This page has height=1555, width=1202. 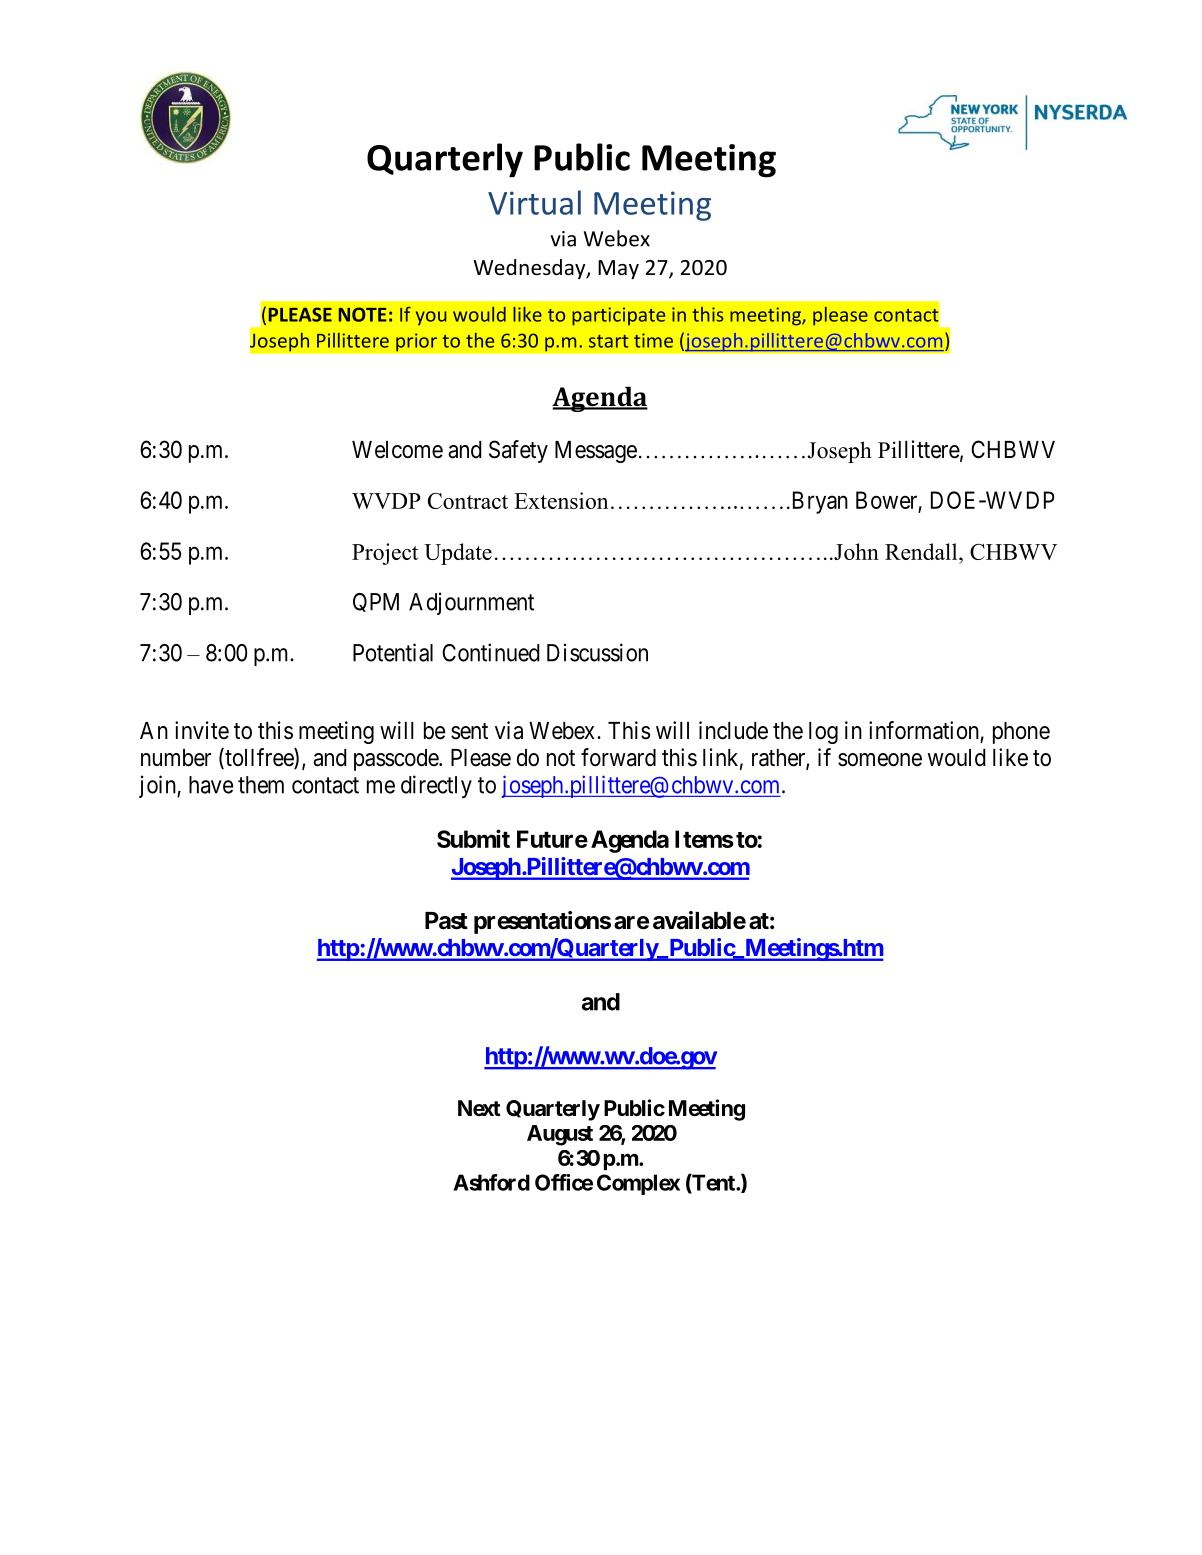 What do you see at coordinates (638, 1184) in the page?
I see `Complex` at bounding box center [638, 1184].
